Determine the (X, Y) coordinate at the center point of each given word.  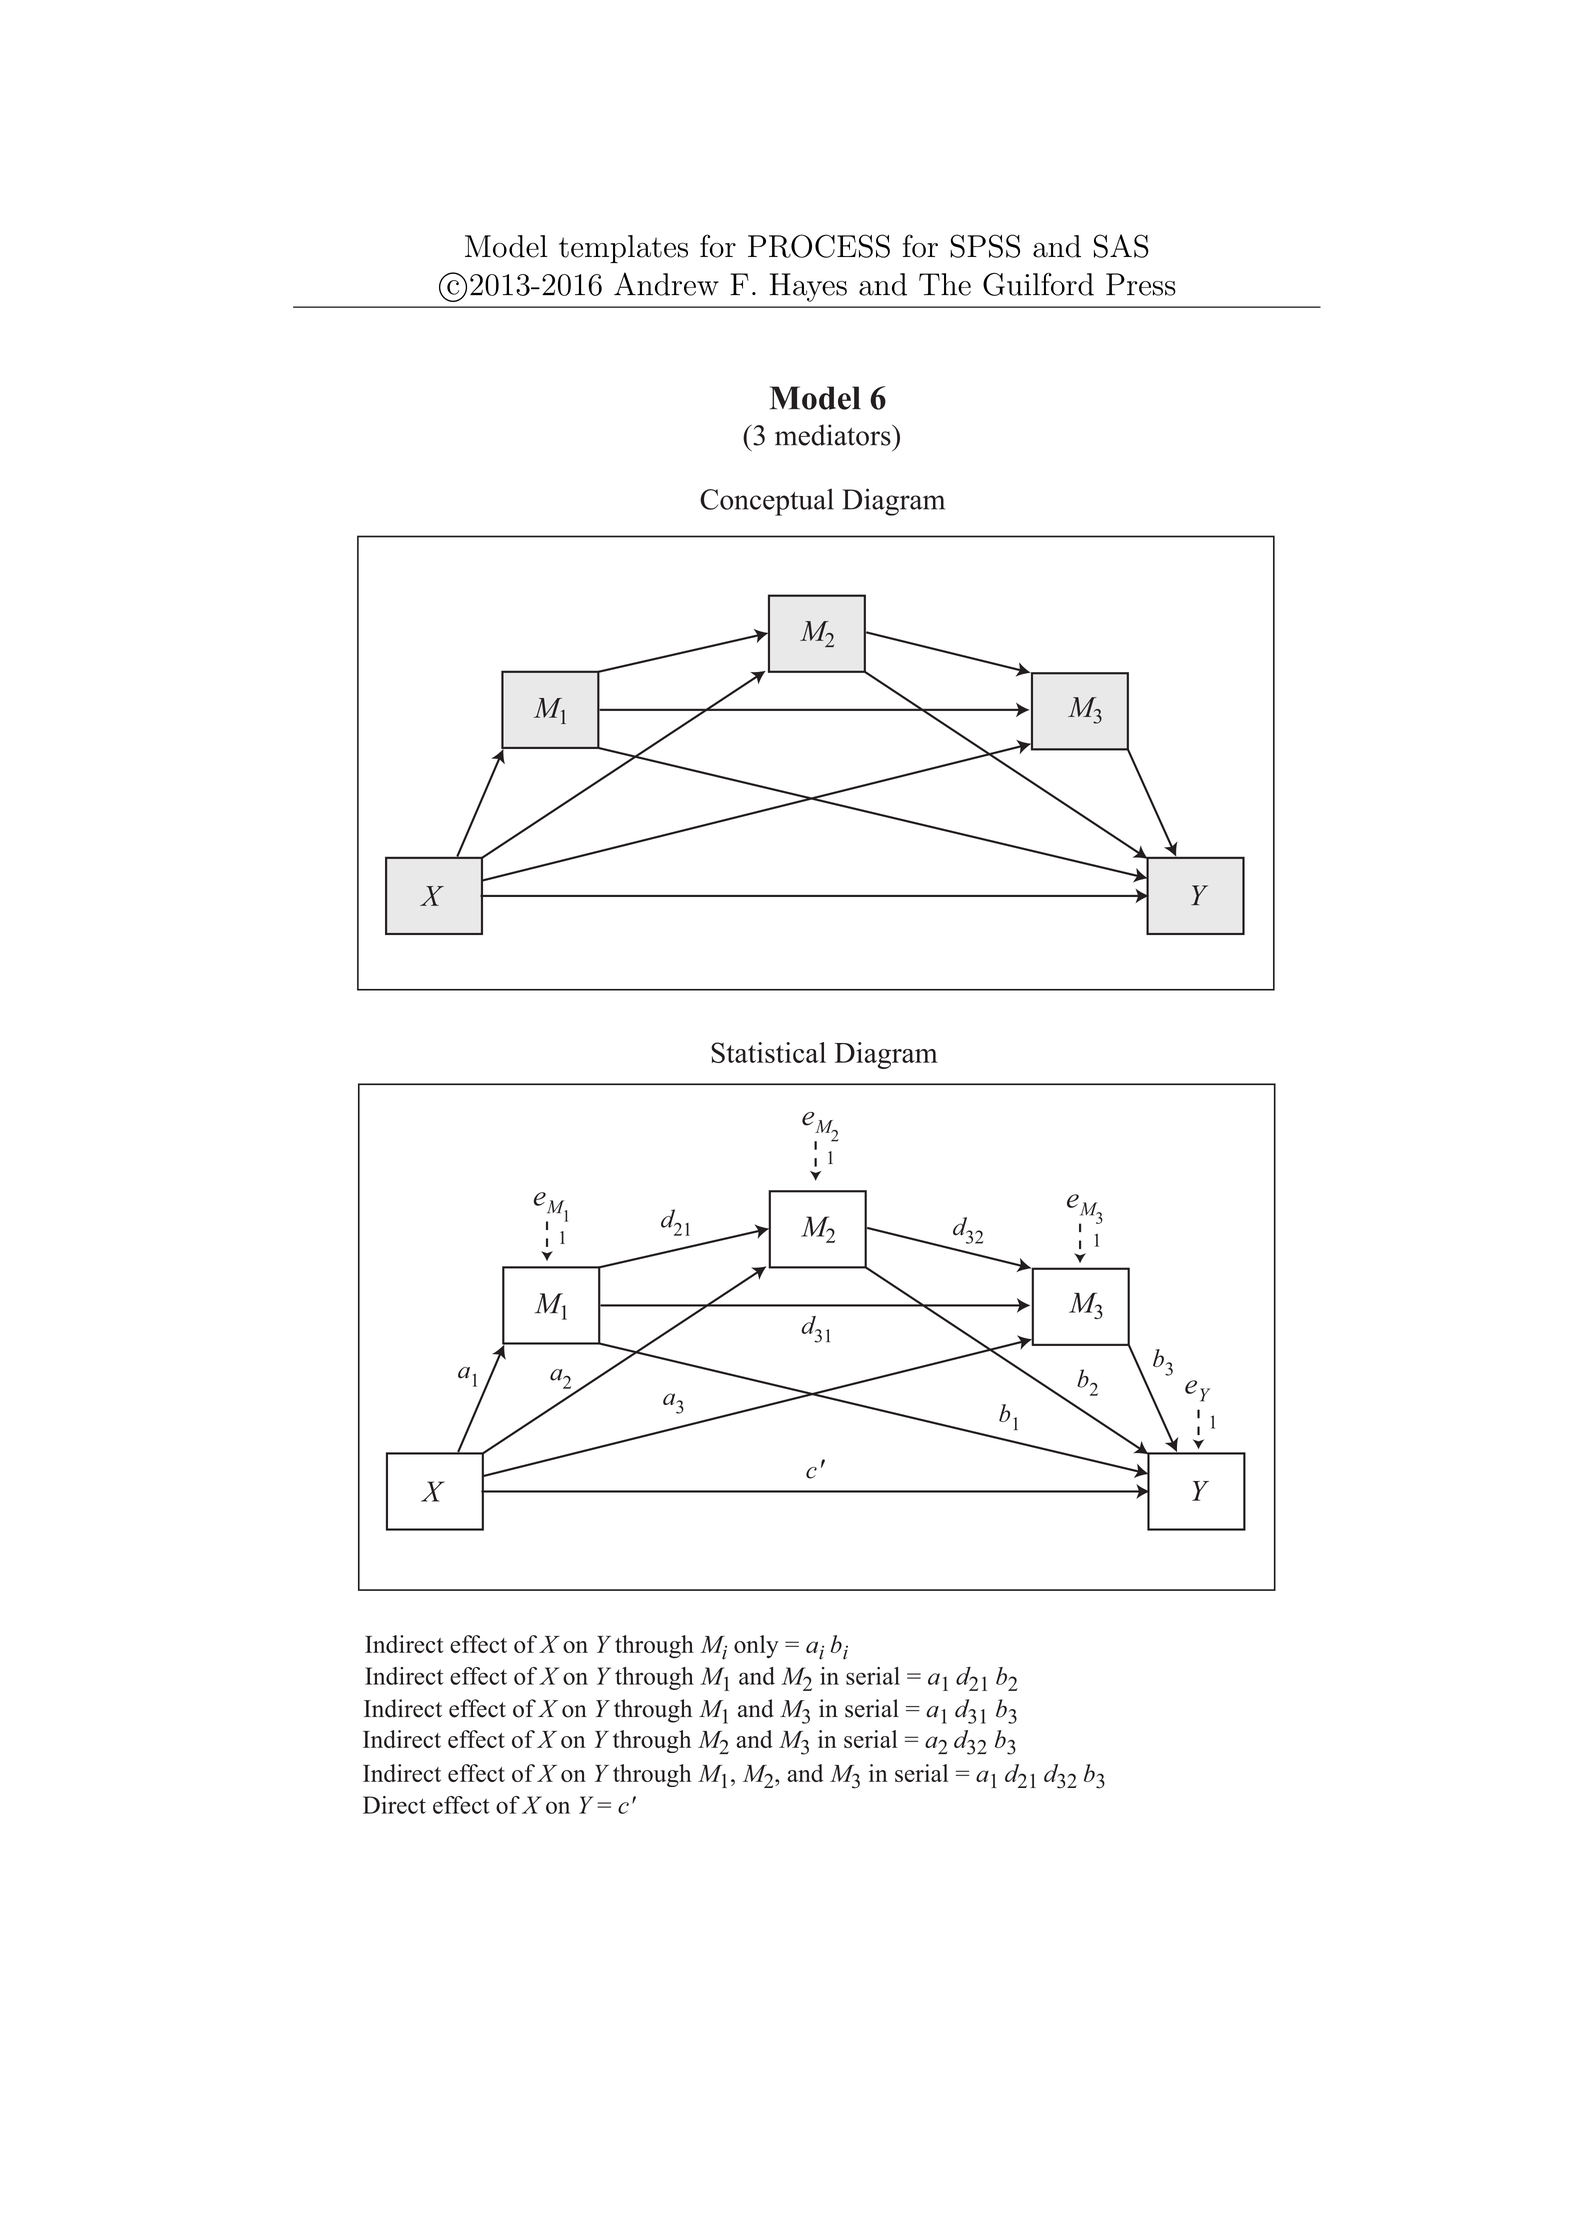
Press (1141, 284)
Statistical (768, 1052)
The (945, 284)
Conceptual (767, 502)
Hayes (808, 287)
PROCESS (819, 246)
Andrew (666, 284)
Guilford (1038, 284)
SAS (1121, 246)
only (756, 1647)
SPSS (985, 246)
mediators (834, 435)
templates (623, 249)
